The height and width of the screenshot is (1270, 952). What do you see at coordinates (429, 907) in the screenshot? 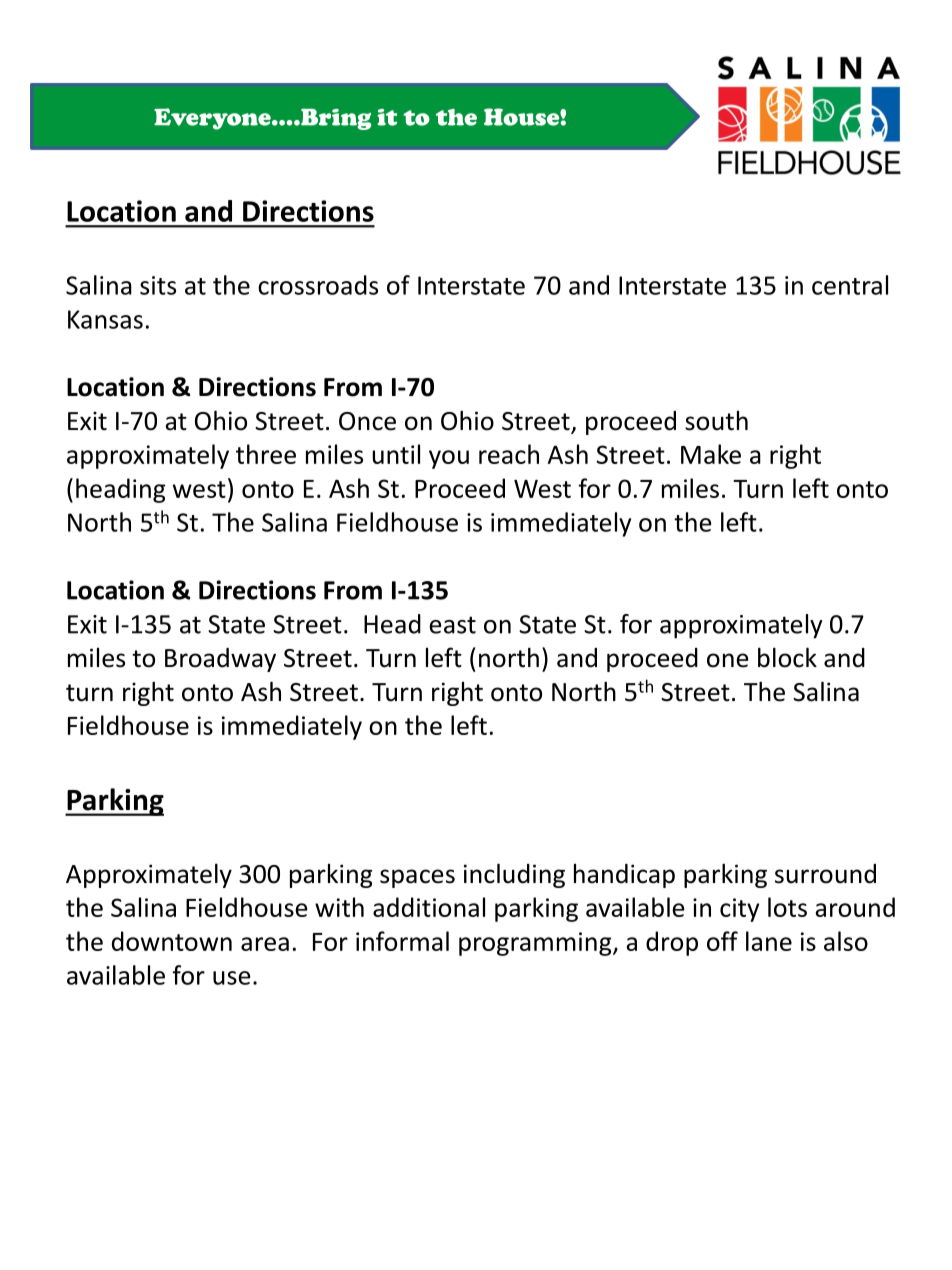
I see `additional` at bounding box center [429, 907].
